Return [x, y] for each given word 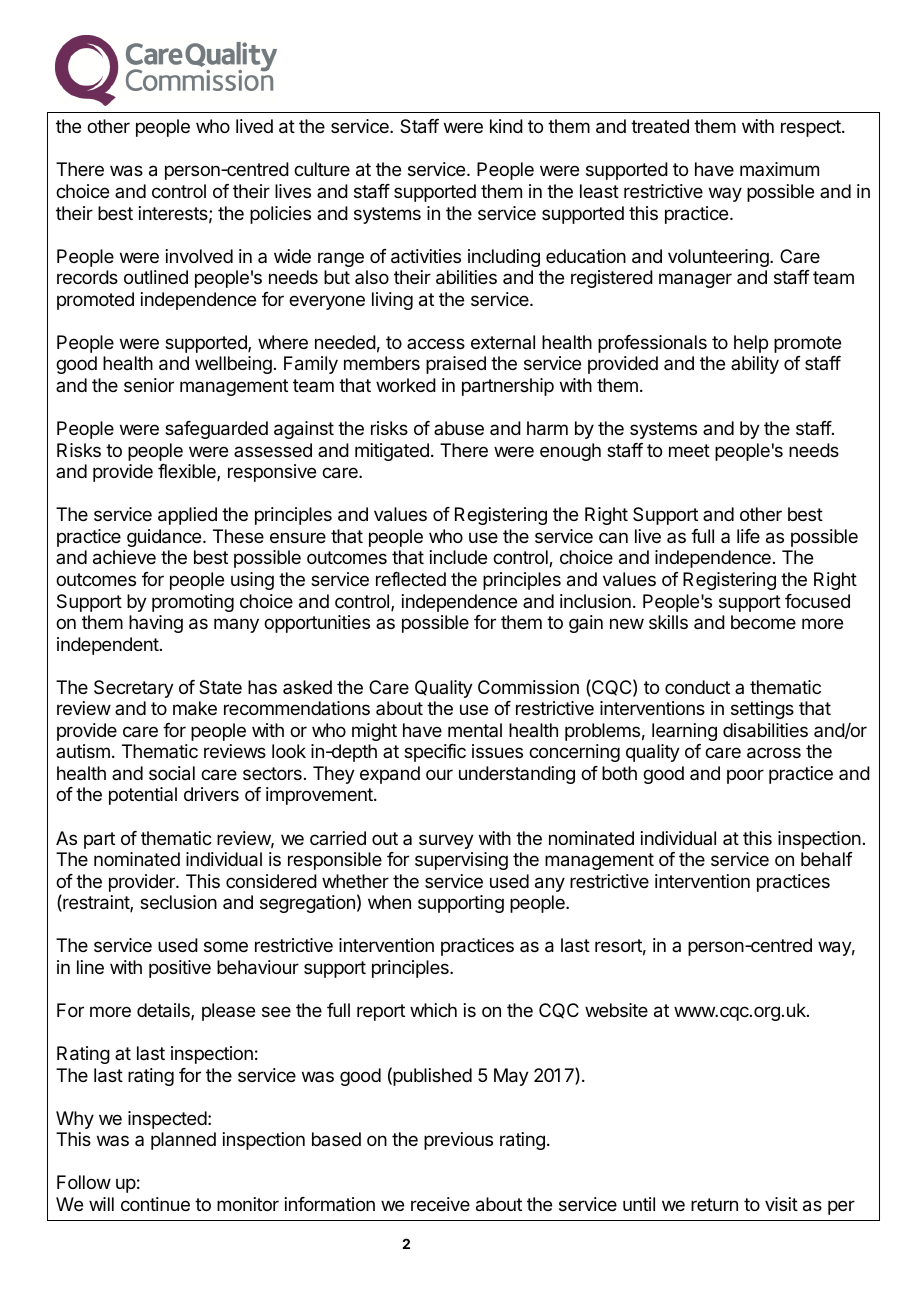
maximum [779, 169]
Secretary [134, 689]
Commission [528, 687]
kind [506, 126]
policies [280, 215]
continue [155, 1204]
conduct [697, 687]
